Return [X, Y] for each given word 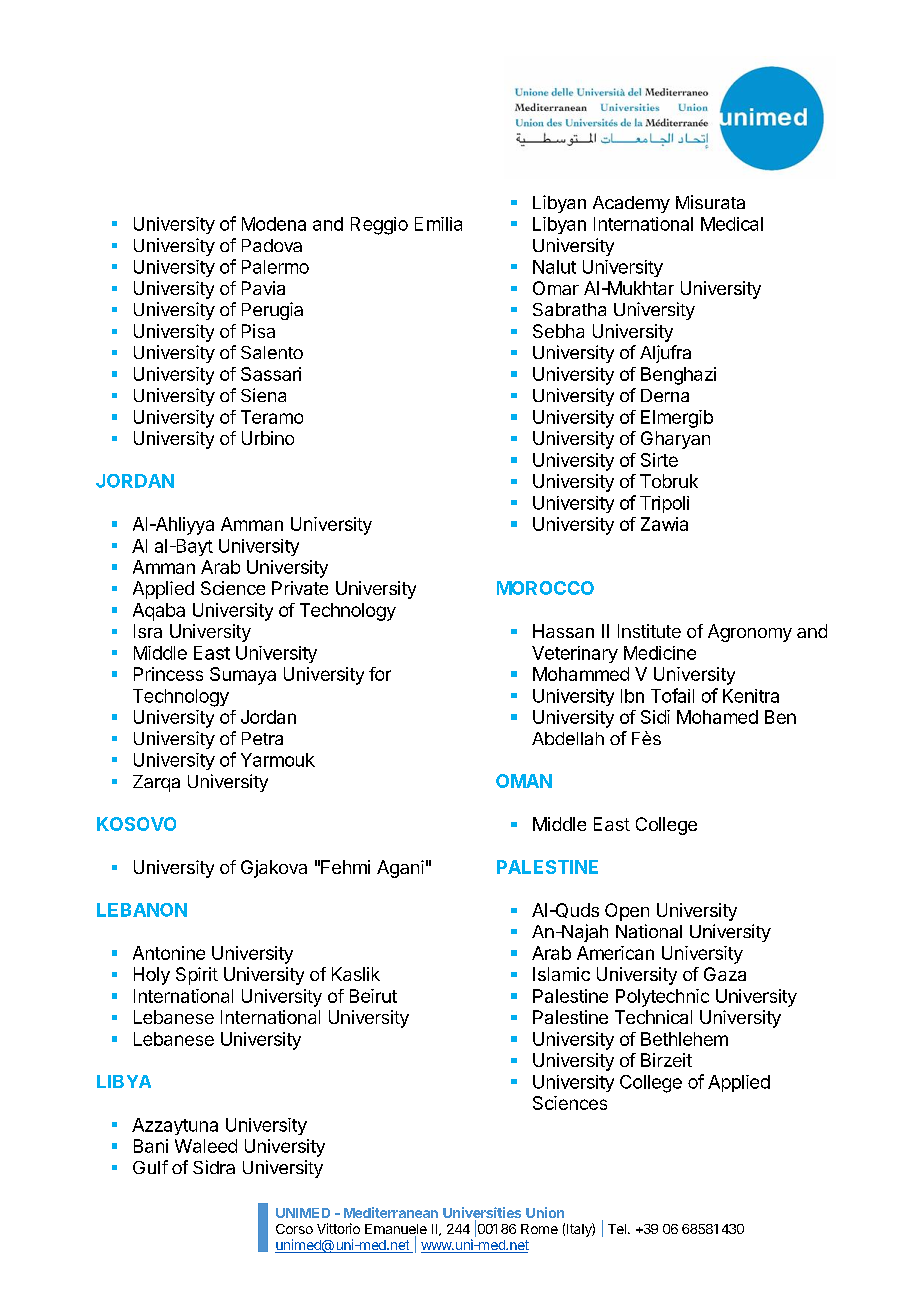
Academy [631, 204]
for [380, 674]
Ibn [632, 696]
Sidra [214, 1167]
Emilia [438, 224]
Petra [262, 738]
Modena [274, 224]
